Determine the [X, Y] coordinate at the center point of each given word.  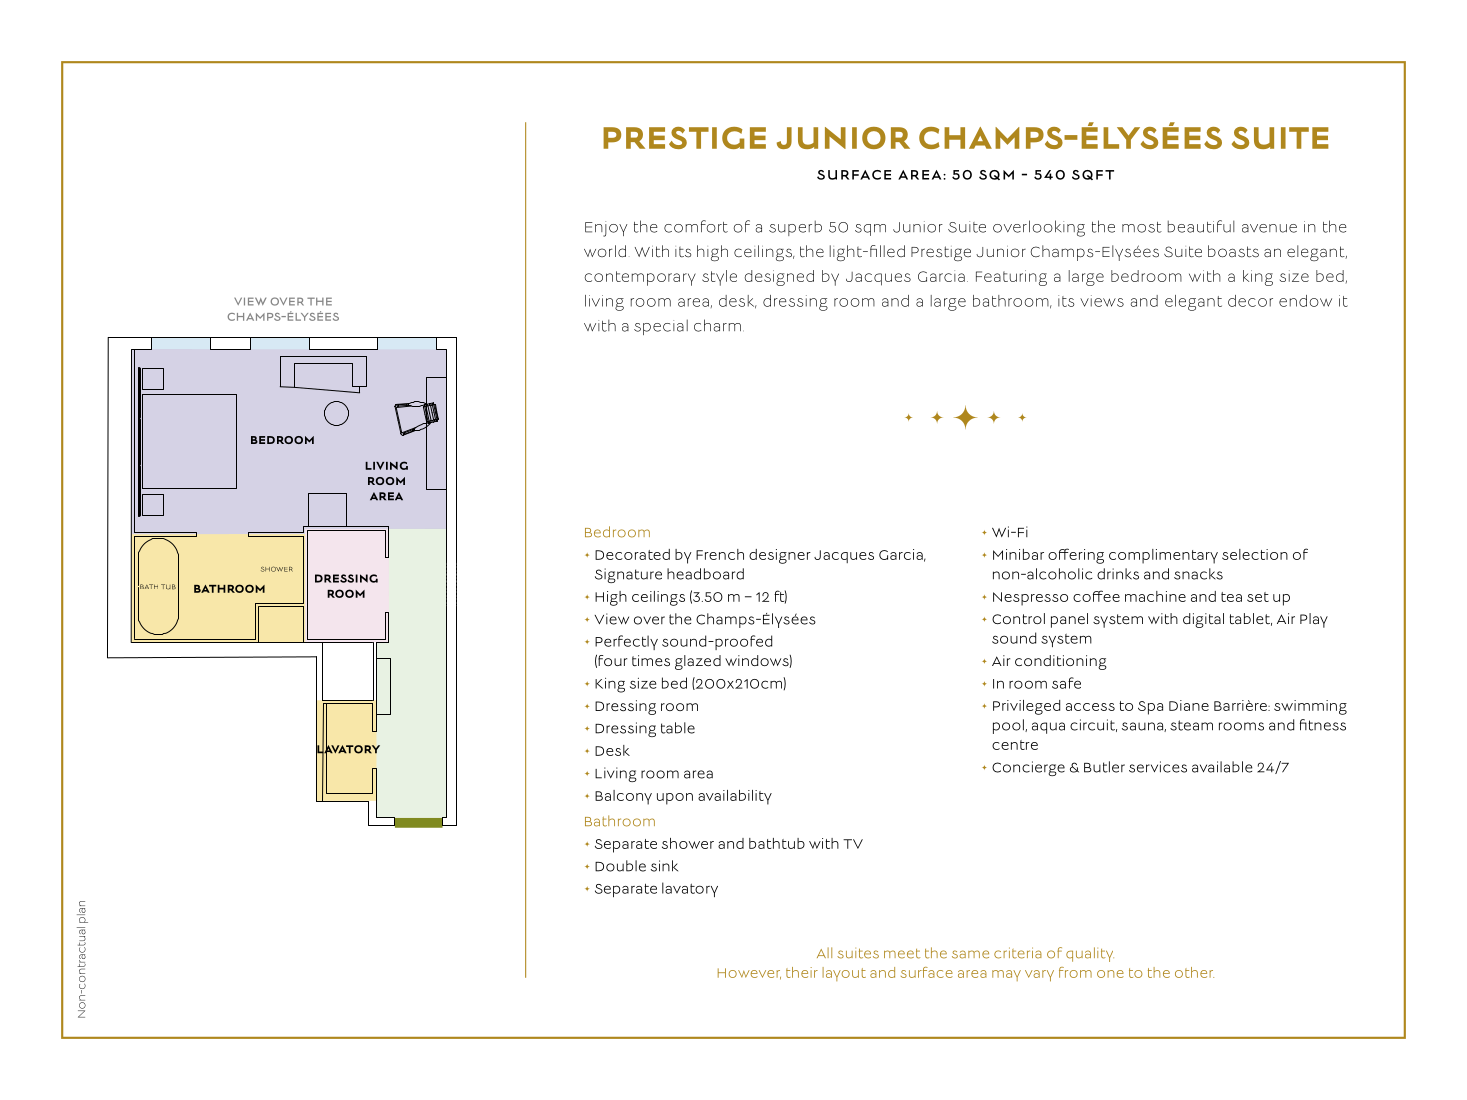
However [749, 974]
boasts [1233, 251]
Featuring [1011, 278]
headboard [705, 574]
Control [1018, 618]
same [970, 954]
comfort [696, 226]
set [1258, 597]
